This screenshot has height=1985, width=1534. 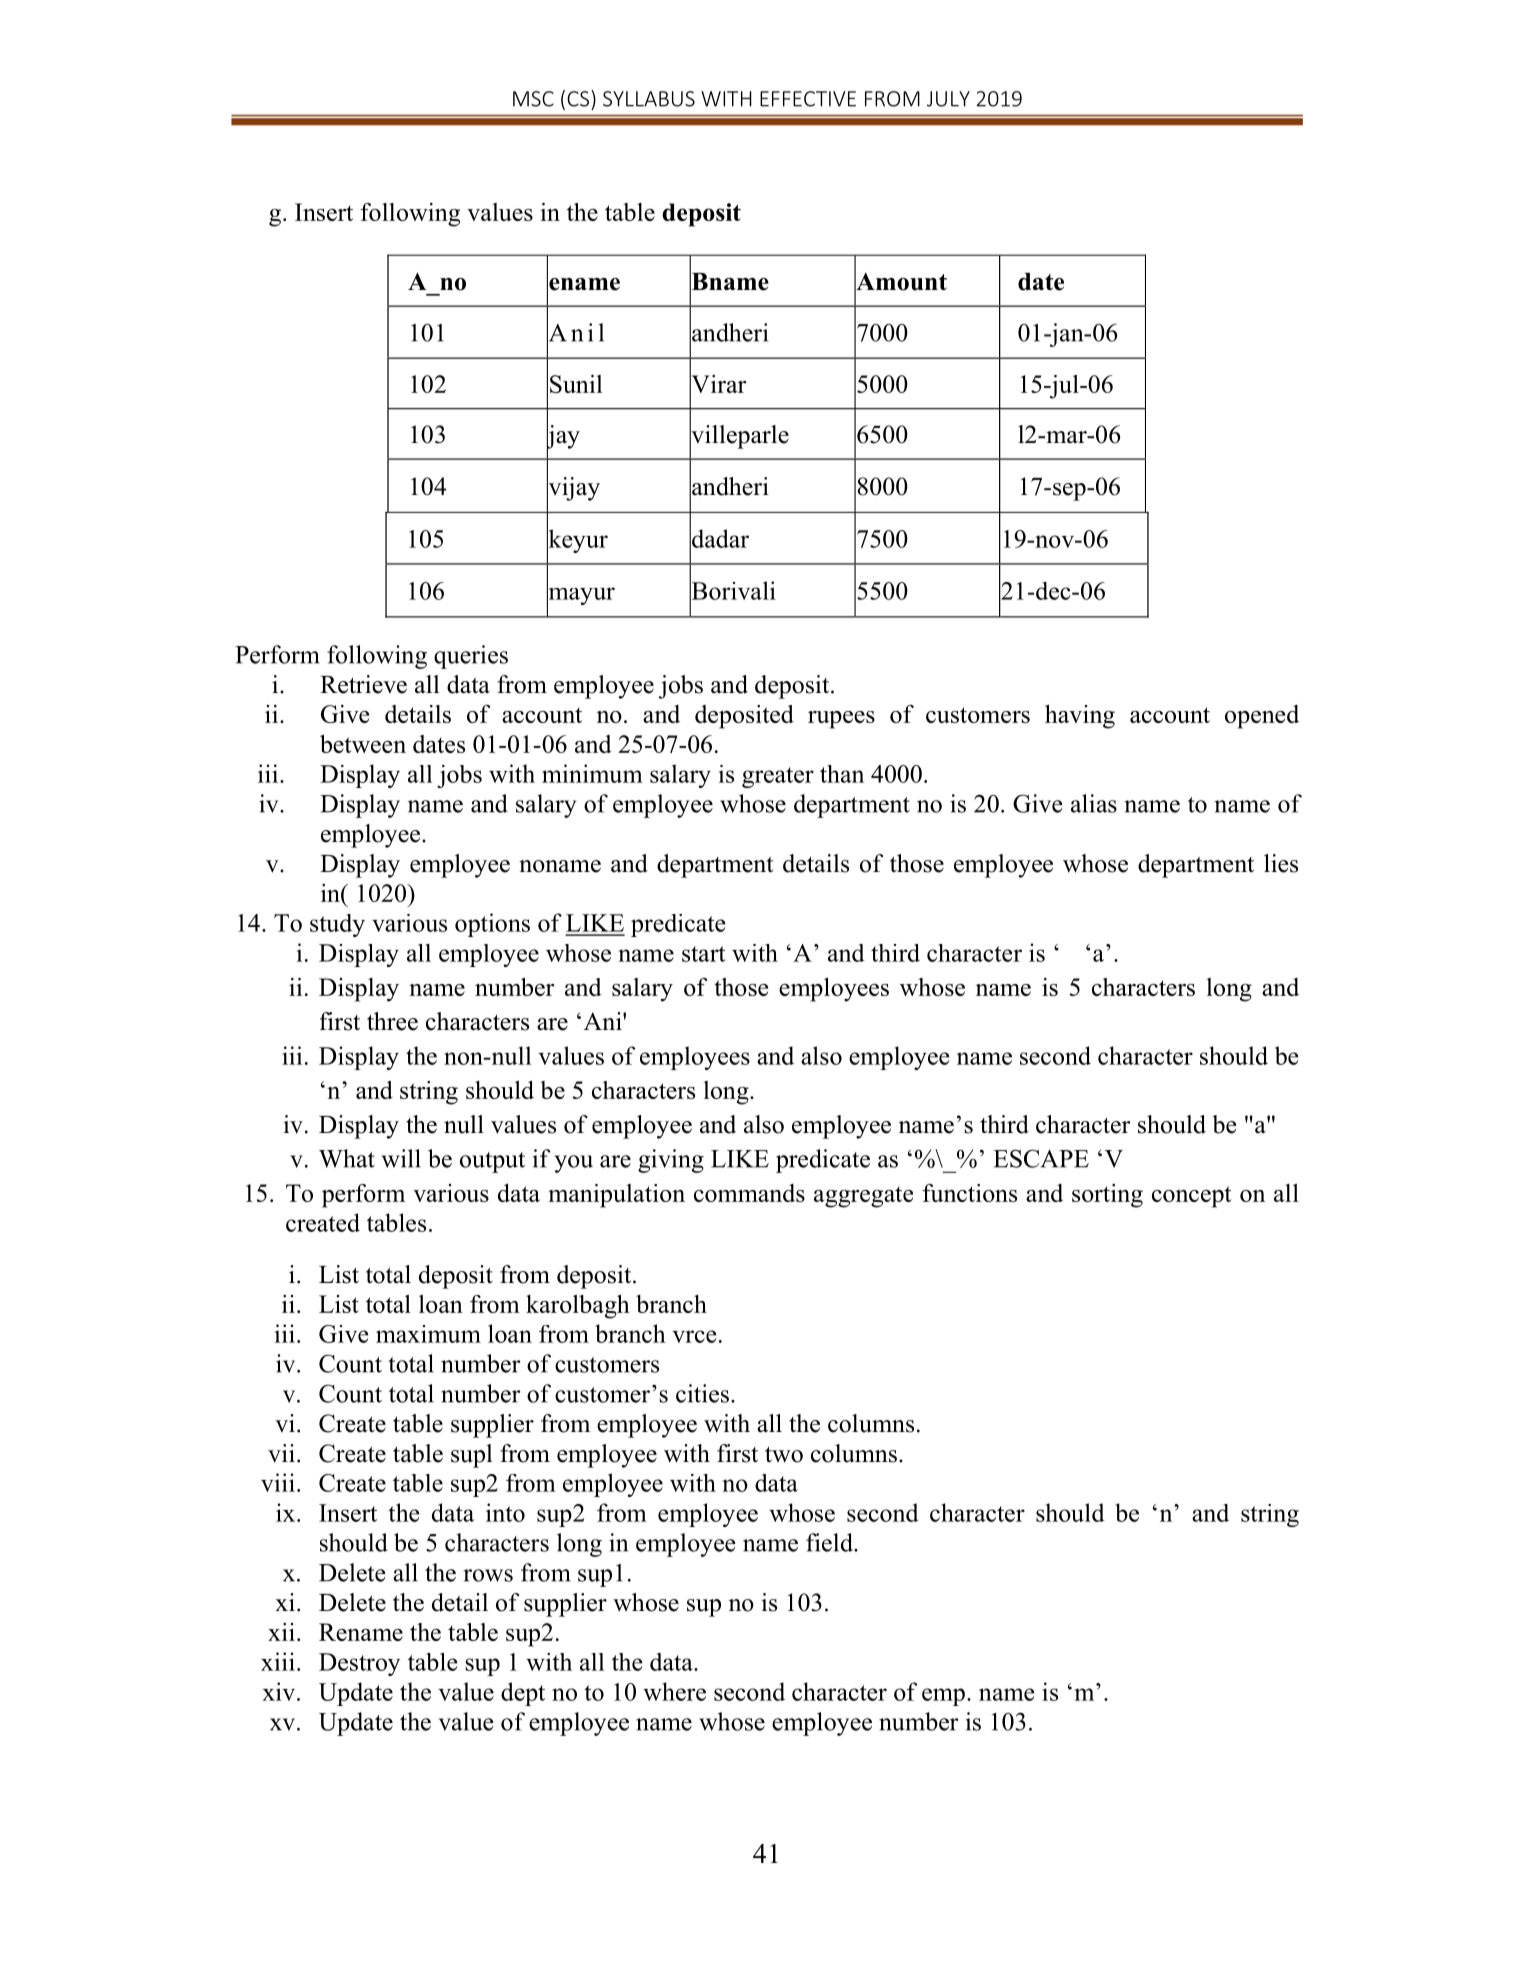 What do you see at coordinates (948, 99) in the screenshot?
I see `JULY` at bounding box center [948, 99].
